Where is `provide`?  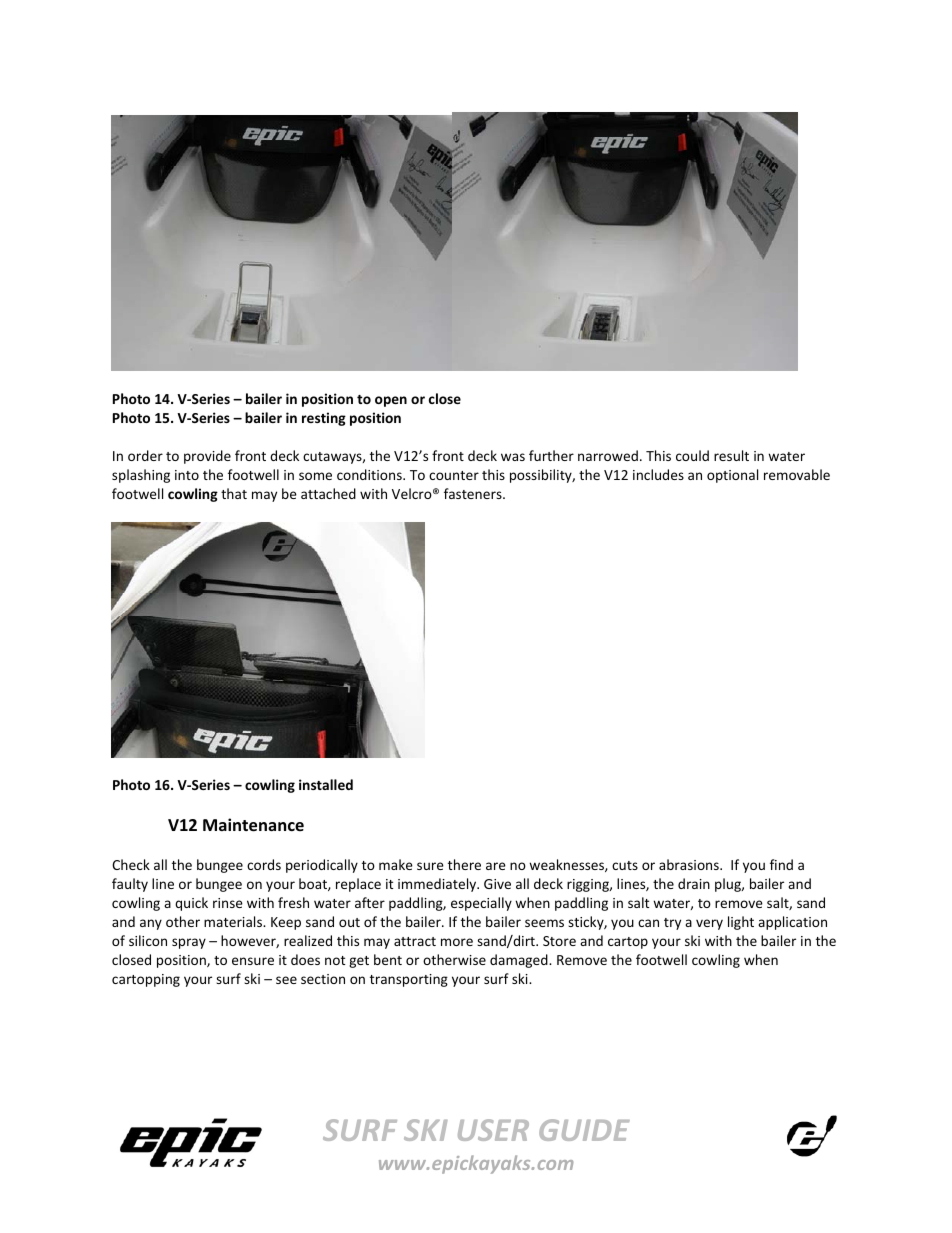
provide is located at coordinates (207, 457).
